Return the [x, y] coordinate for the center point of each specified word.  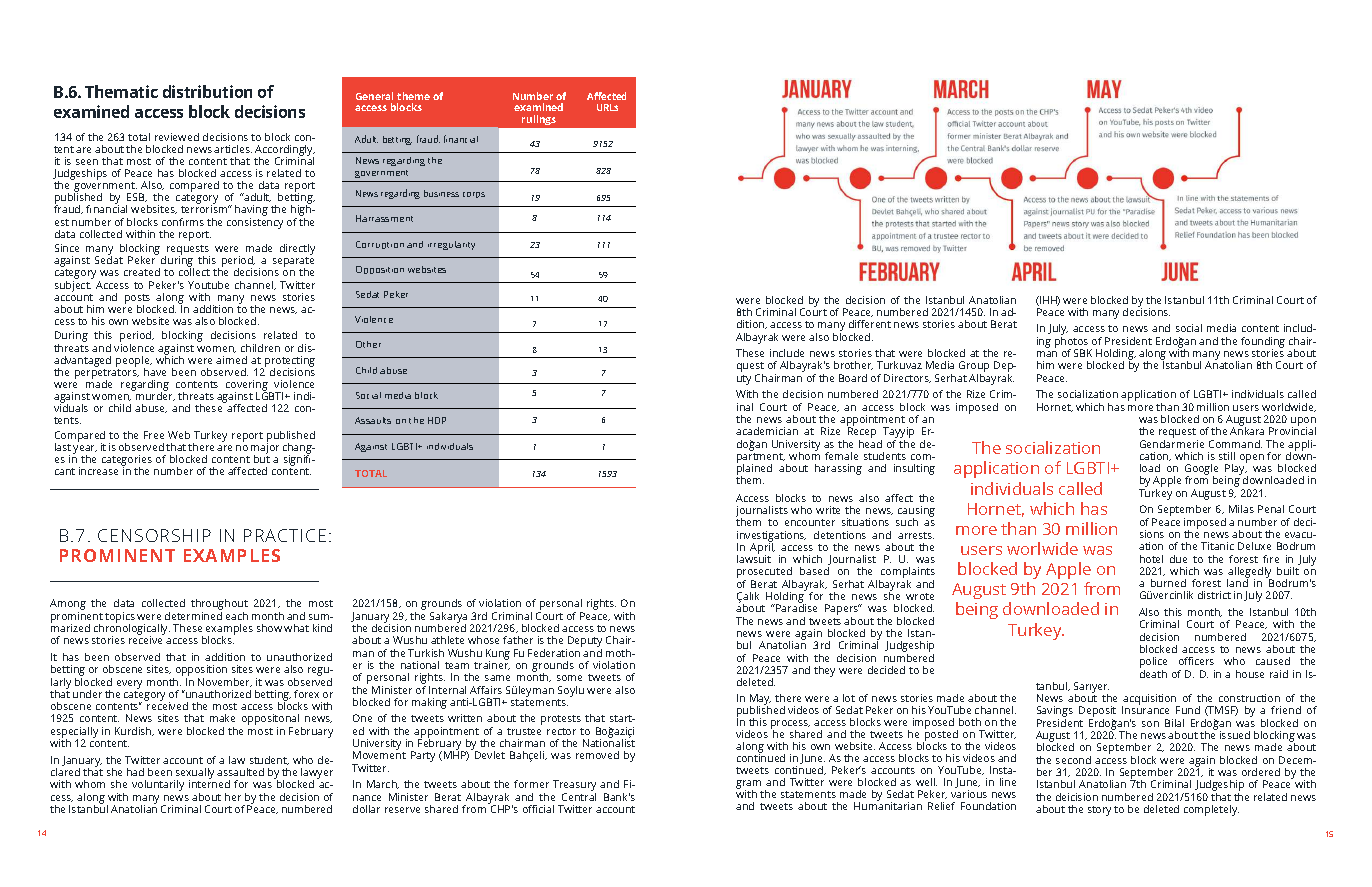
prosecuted [765, 574]
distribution [207, 91]
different [870, 324]
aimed [231, 360]
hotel [1151, 559]
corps [474, 195]
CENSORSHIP [154, 535]
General [374, 96]
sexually [194, 774]
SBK [1083, 353]
